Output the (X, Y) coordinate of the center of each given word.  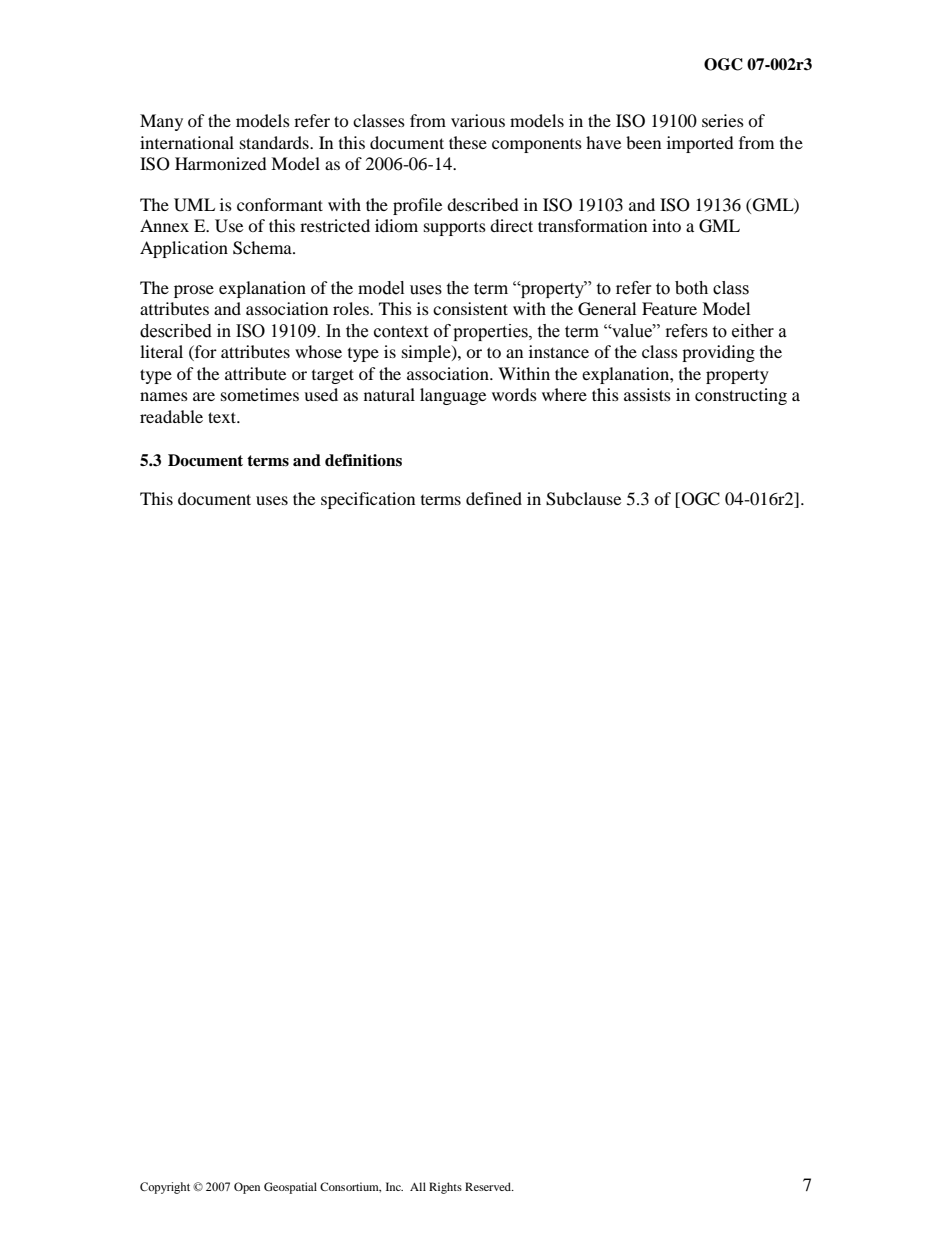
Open (247, 1188)
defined (494, 498)
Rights (445, 1188)
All (418, 1186)
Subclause (583, 499)
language (453, 396)
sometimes (260, 394)
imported (700, 144)
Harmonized (221, 163)
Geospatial (290, 1188)
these (468, 142)
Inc (394, 1186)
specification (368, 500)
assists (647, 394)
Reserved (489, 1186)
